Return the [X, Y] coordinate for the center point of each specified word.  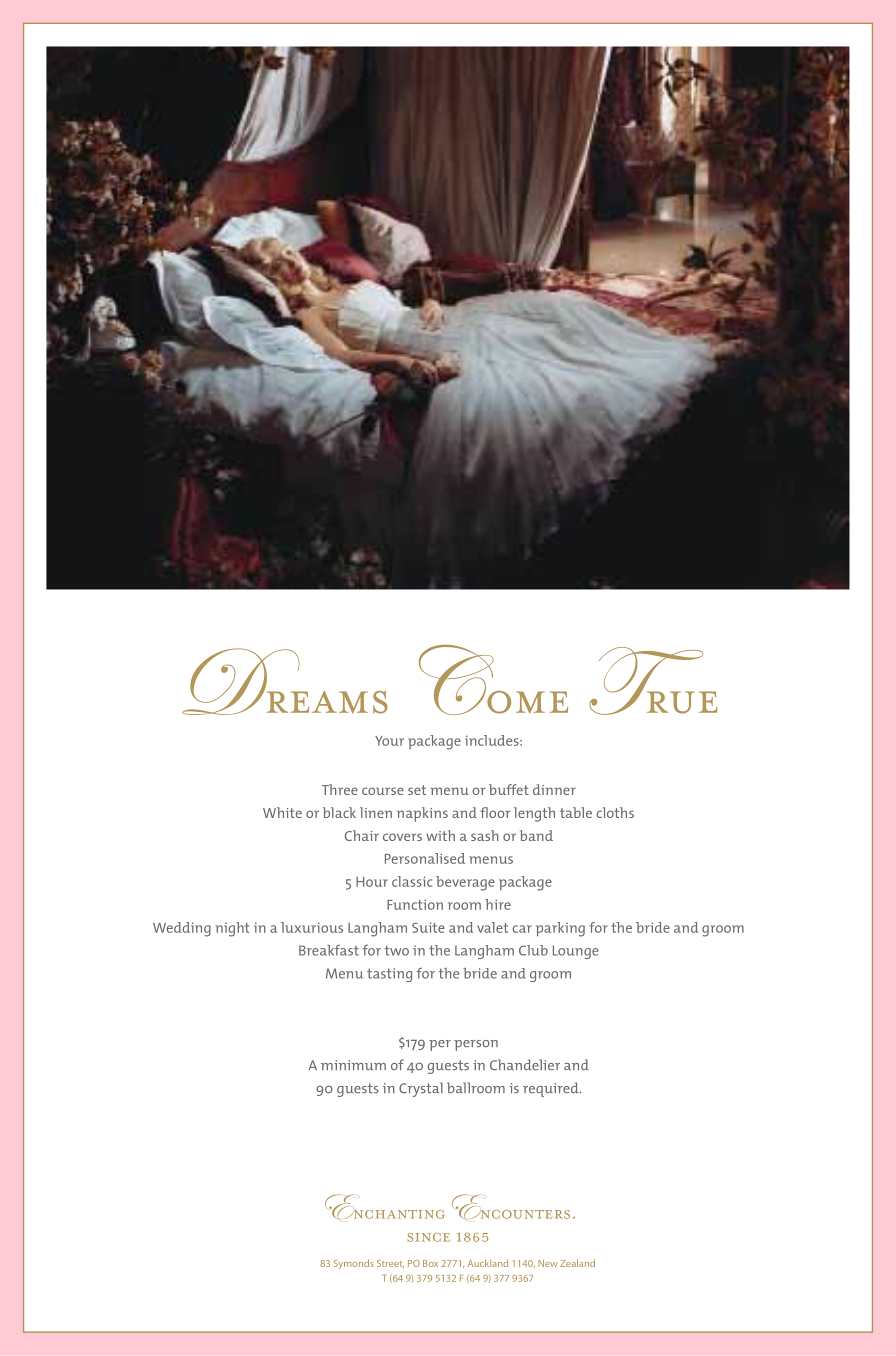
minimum [353, 1065]
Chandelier [525, 1065]
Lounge [576, 952]
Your [389, 741]
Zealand [577, 1263]
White [282, 812]
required [552, 1089]
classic [412, 881]
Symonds [354, 1264]
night [232, 929]
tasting [389, 975]
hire [498, 904]
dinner [554, 789]
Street [390, 1264]
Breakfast [329, 950]
